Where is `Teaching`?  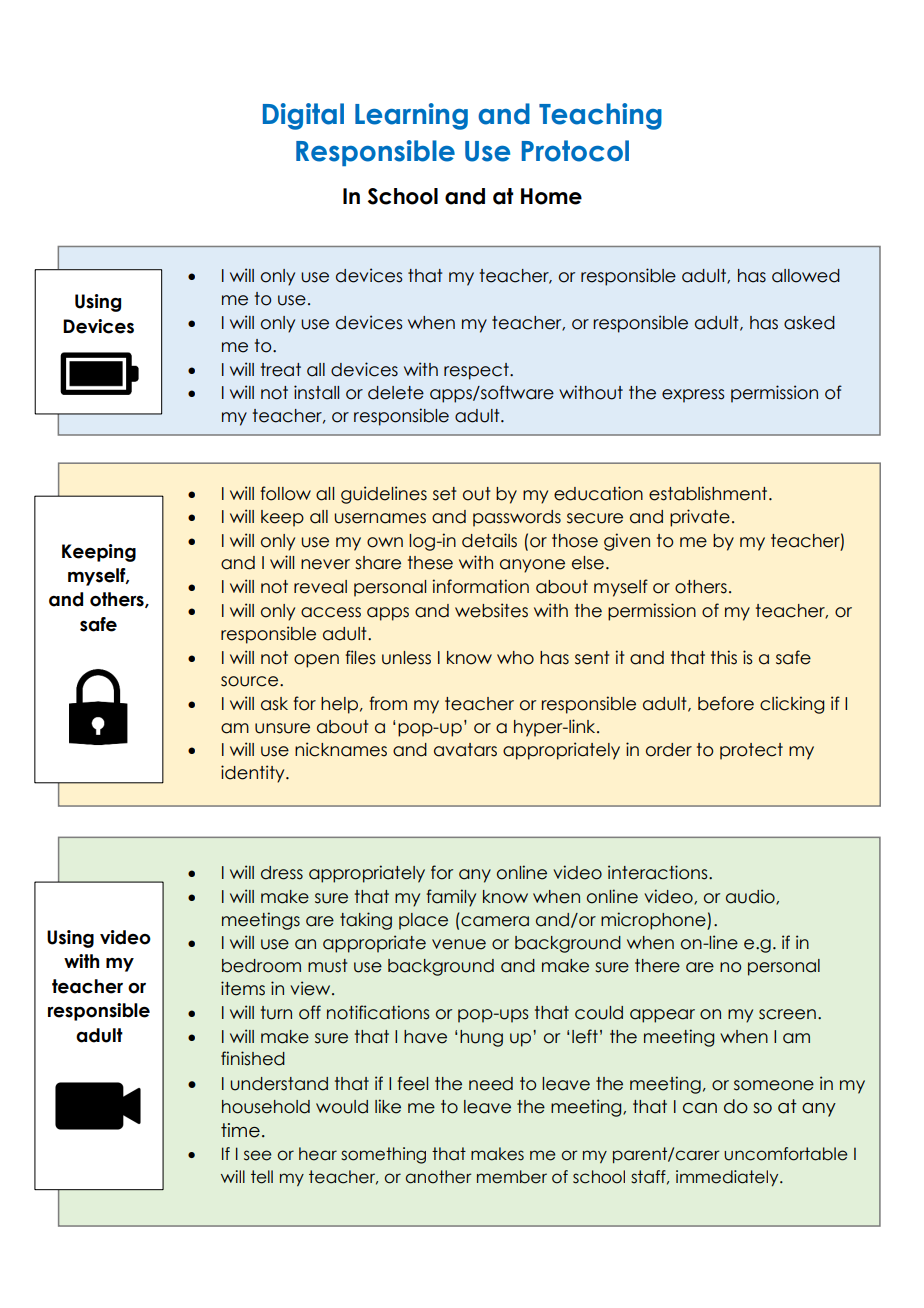 Teaching is located at coordinates (600, 116).
